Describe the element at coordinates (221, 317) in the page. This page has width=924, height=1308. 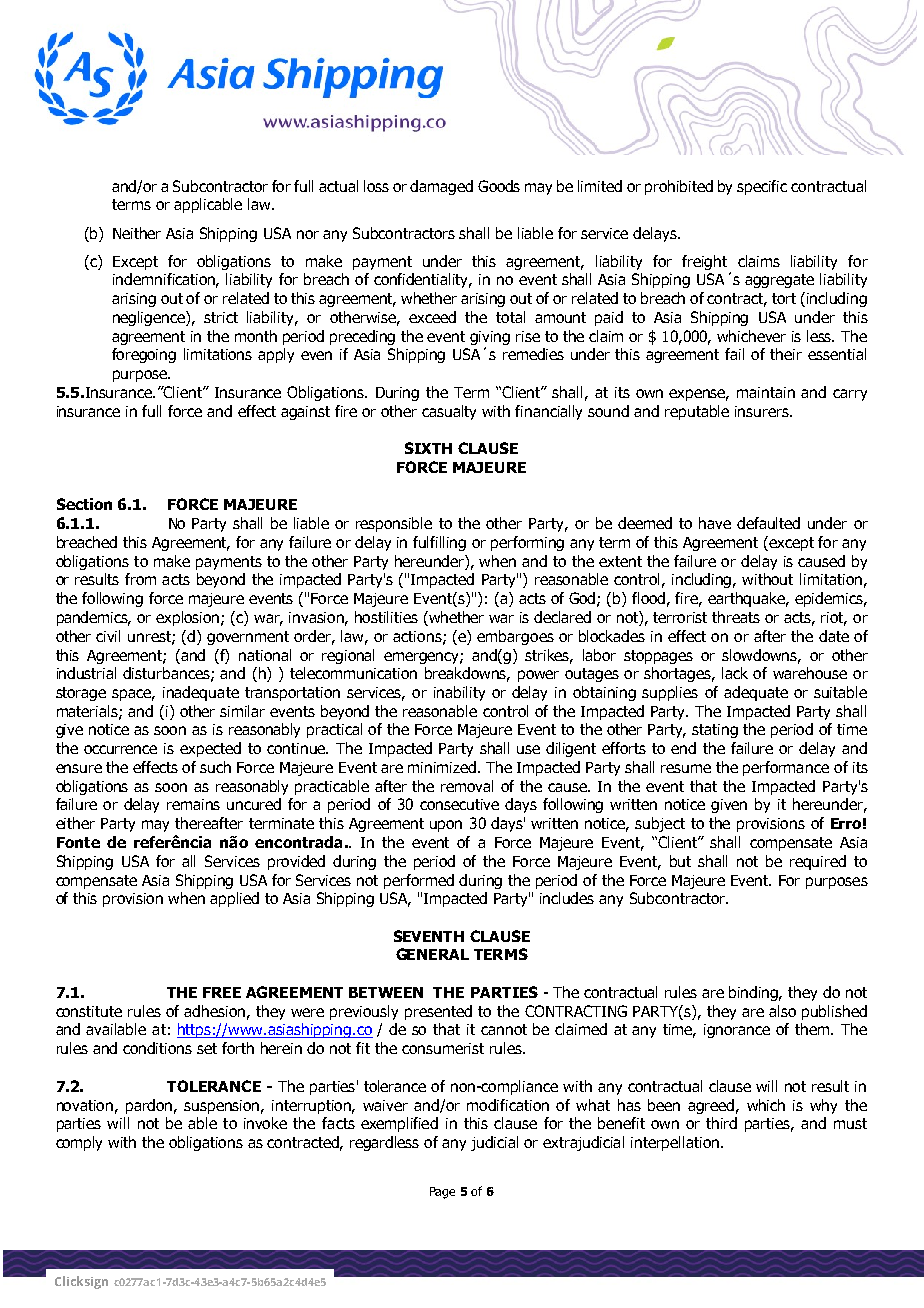
I see `strict` at that location.
